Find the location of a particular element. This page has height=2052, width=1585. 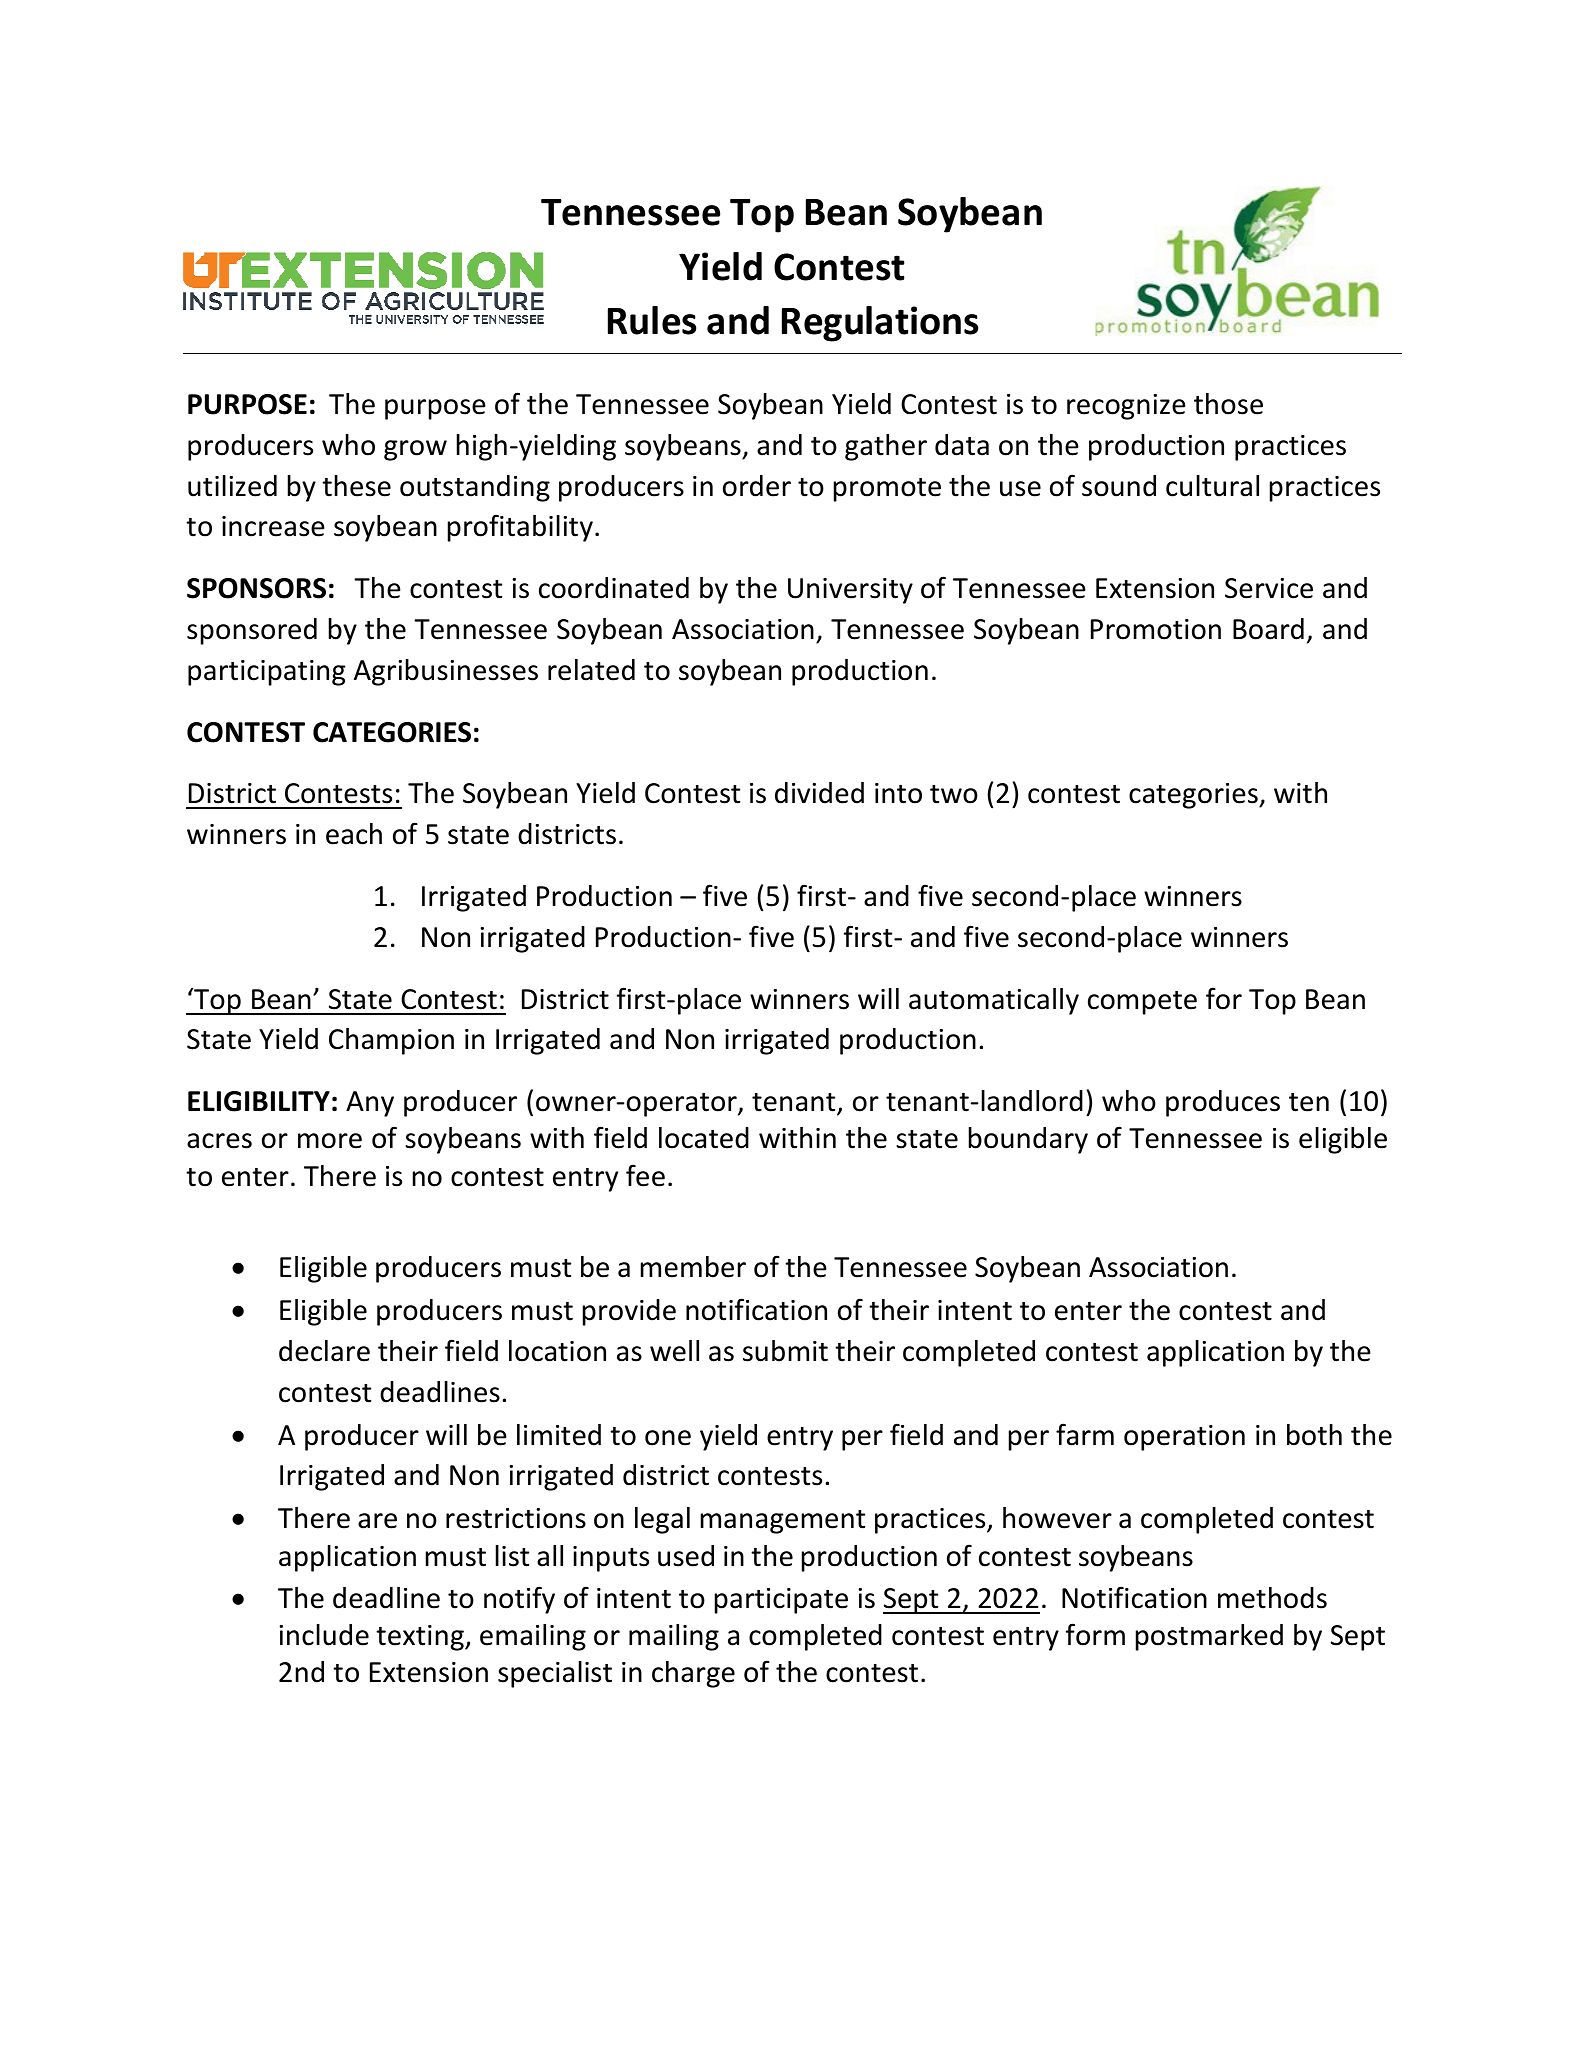

grow is located at coordinates (415, 450).
